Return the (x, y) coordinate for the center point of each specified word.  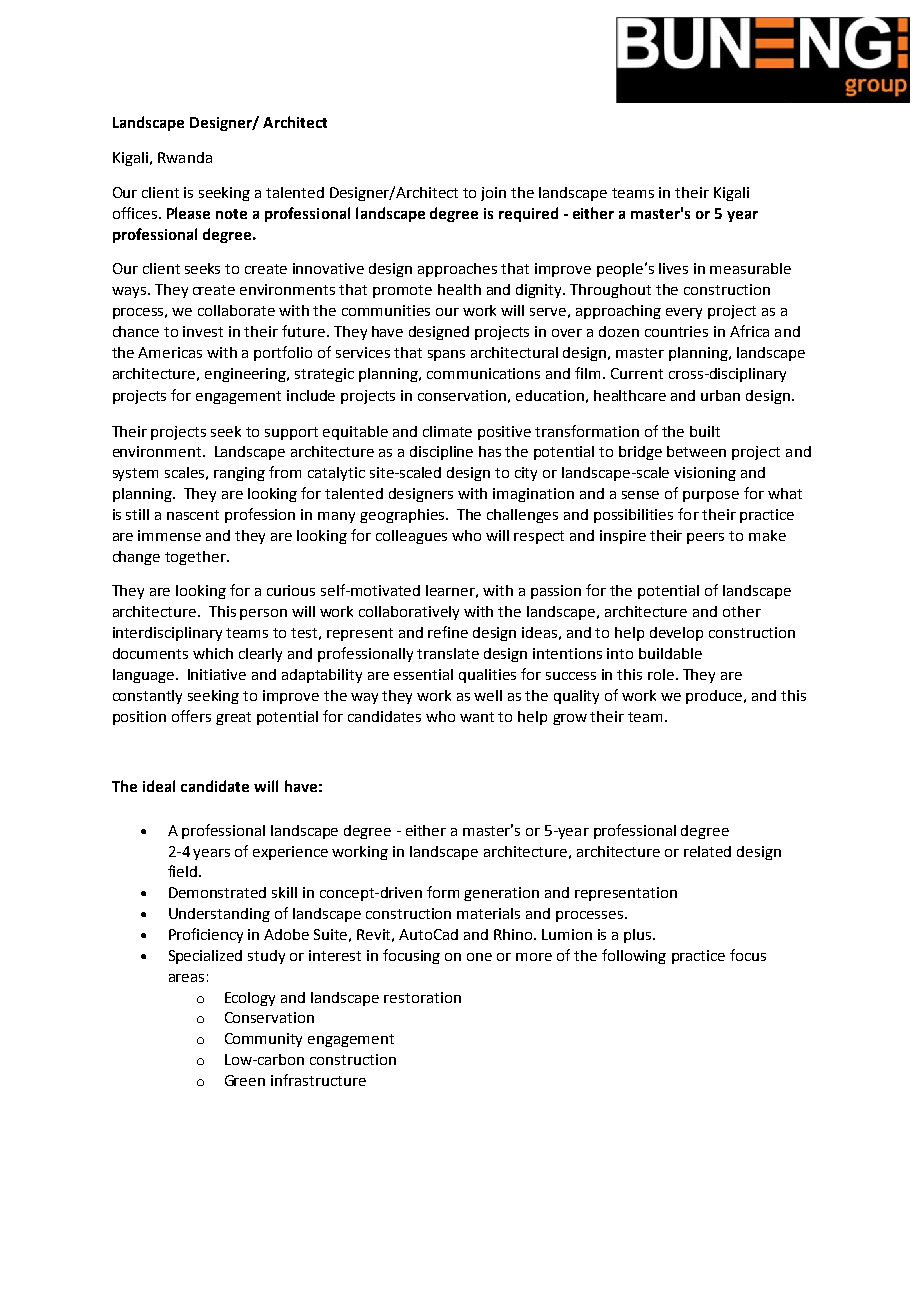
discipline (441, 453)
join (493, 194)
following (634, 956)
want (477, 717)
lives (673, 268)
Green (245, 1080)
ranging (239, 474)
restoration (422, 997)
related (707, 851)
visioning (705, 474)
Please (188, 213)
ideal (159, 786)
